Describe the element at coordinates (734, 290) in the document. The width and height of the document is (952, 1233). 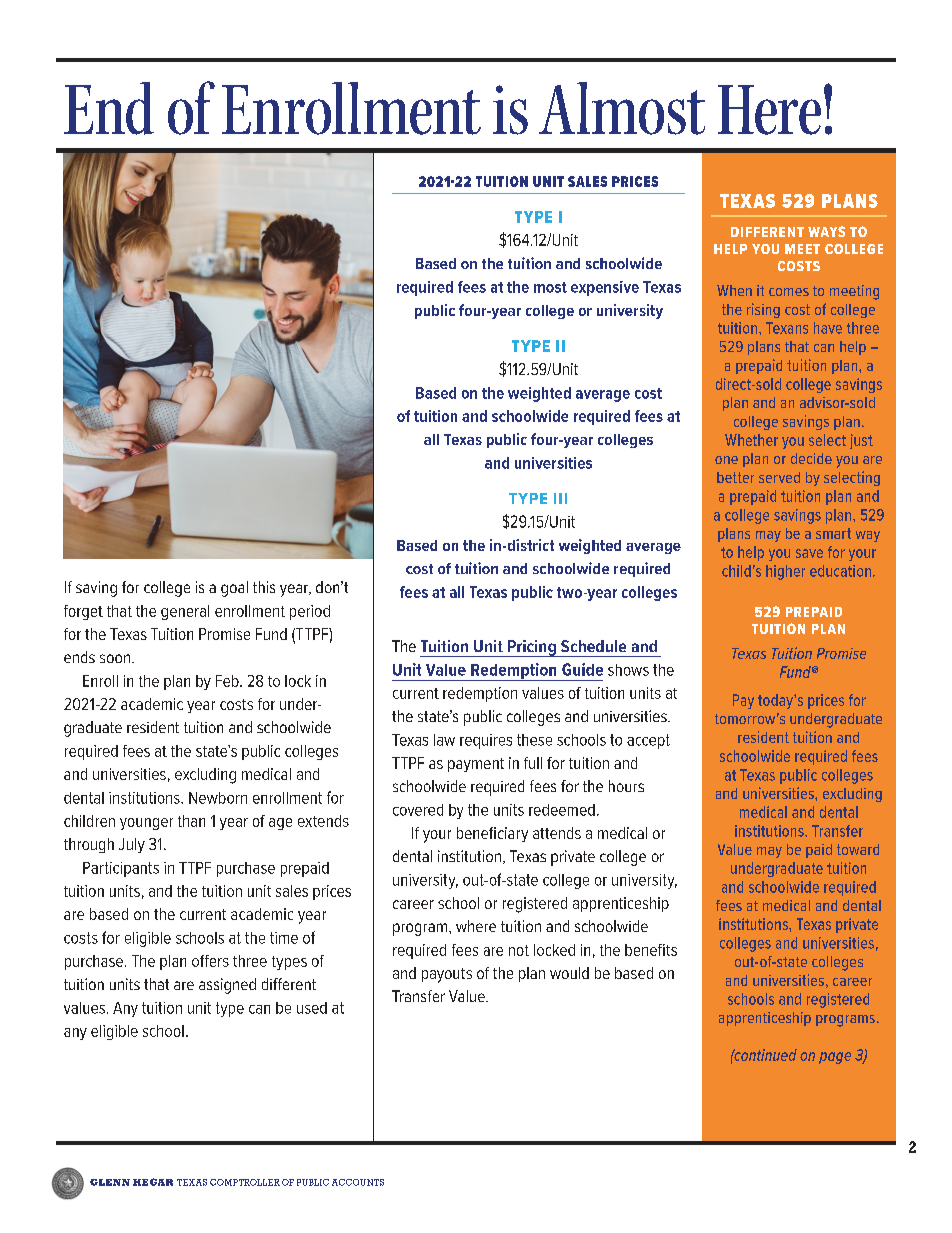
I see `When` at that location.
